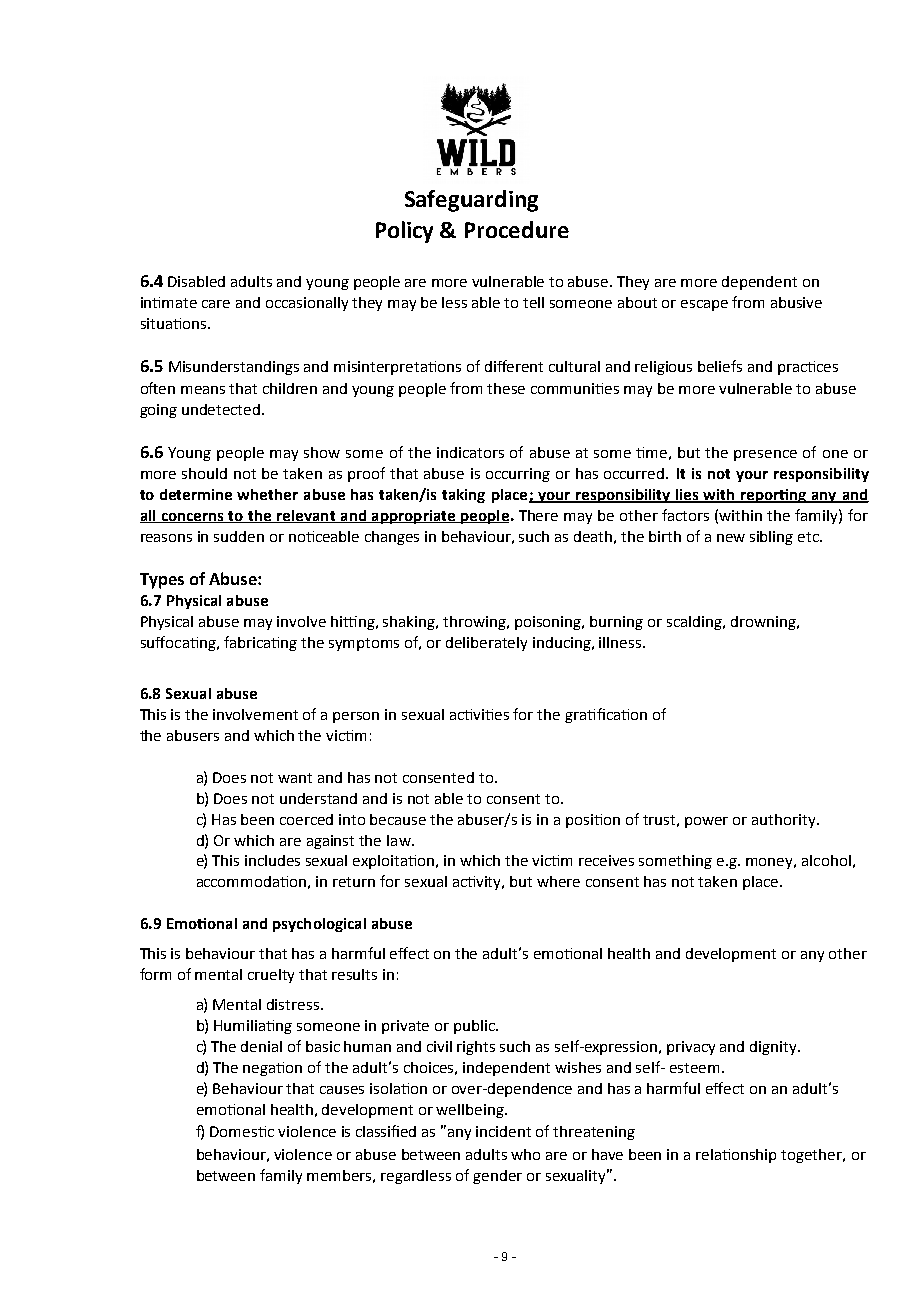 This image has height=1308, width=924. What do you see at coordinates (538, 515) in the image?
I see `There` at bounding box center [538, 515].
